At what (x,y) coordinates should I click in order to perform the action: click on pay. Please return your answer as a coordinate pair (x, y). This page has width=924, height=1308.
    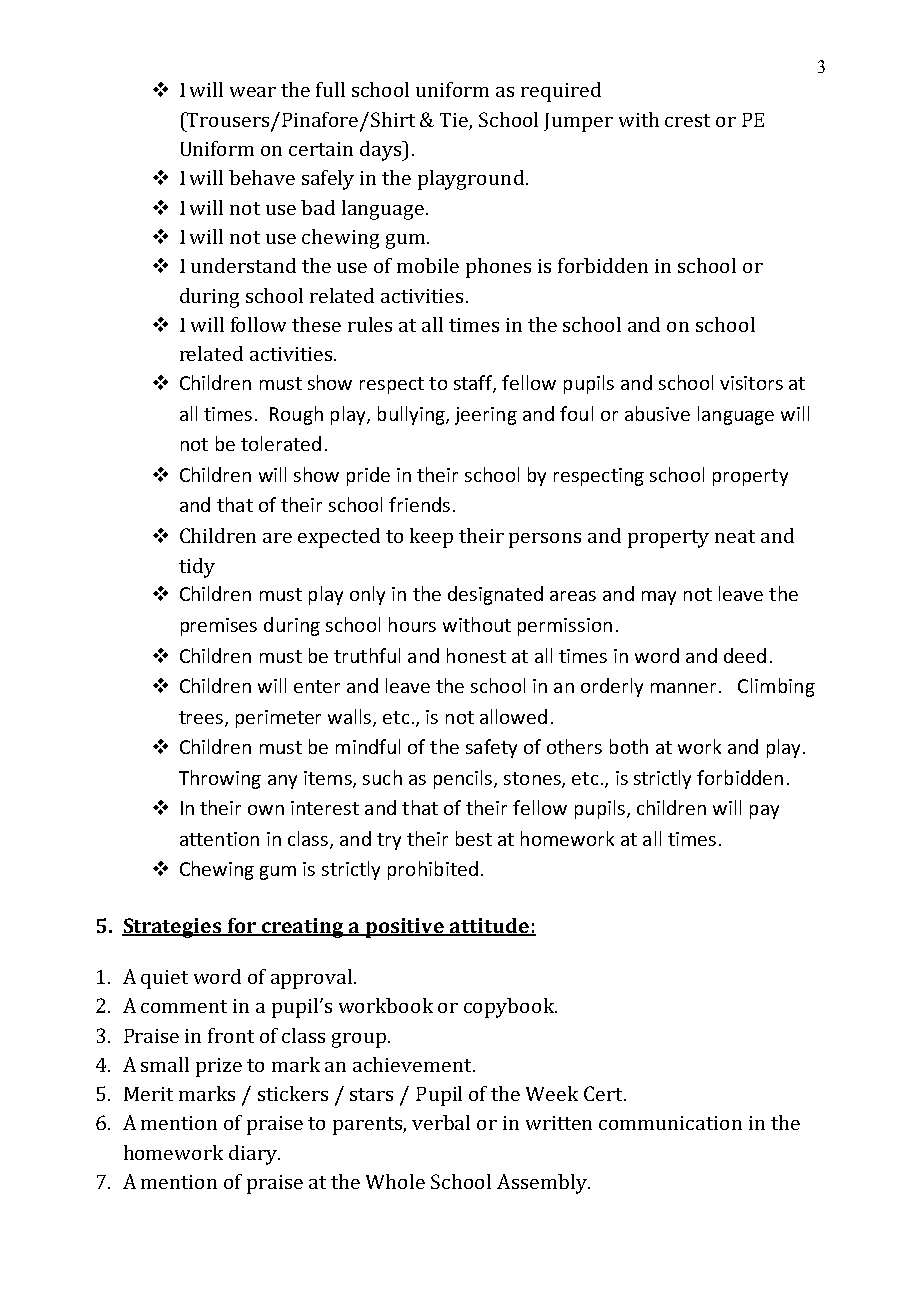
    Looking at the image, I should click on (764, 812).
